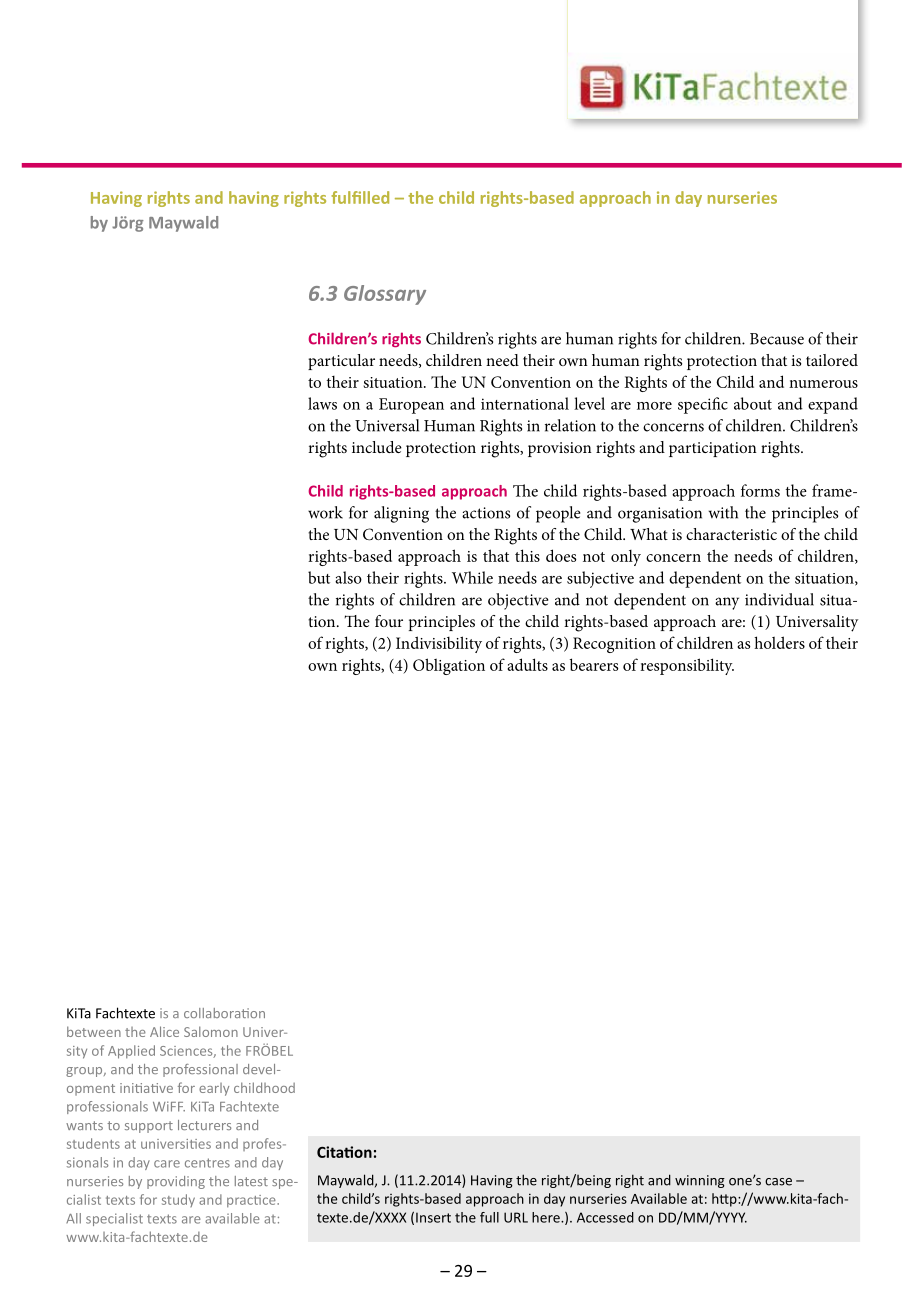  What do you see at coordinates (214, 1089) in the document?
I see `early` at bounding box center [214, 1089].
